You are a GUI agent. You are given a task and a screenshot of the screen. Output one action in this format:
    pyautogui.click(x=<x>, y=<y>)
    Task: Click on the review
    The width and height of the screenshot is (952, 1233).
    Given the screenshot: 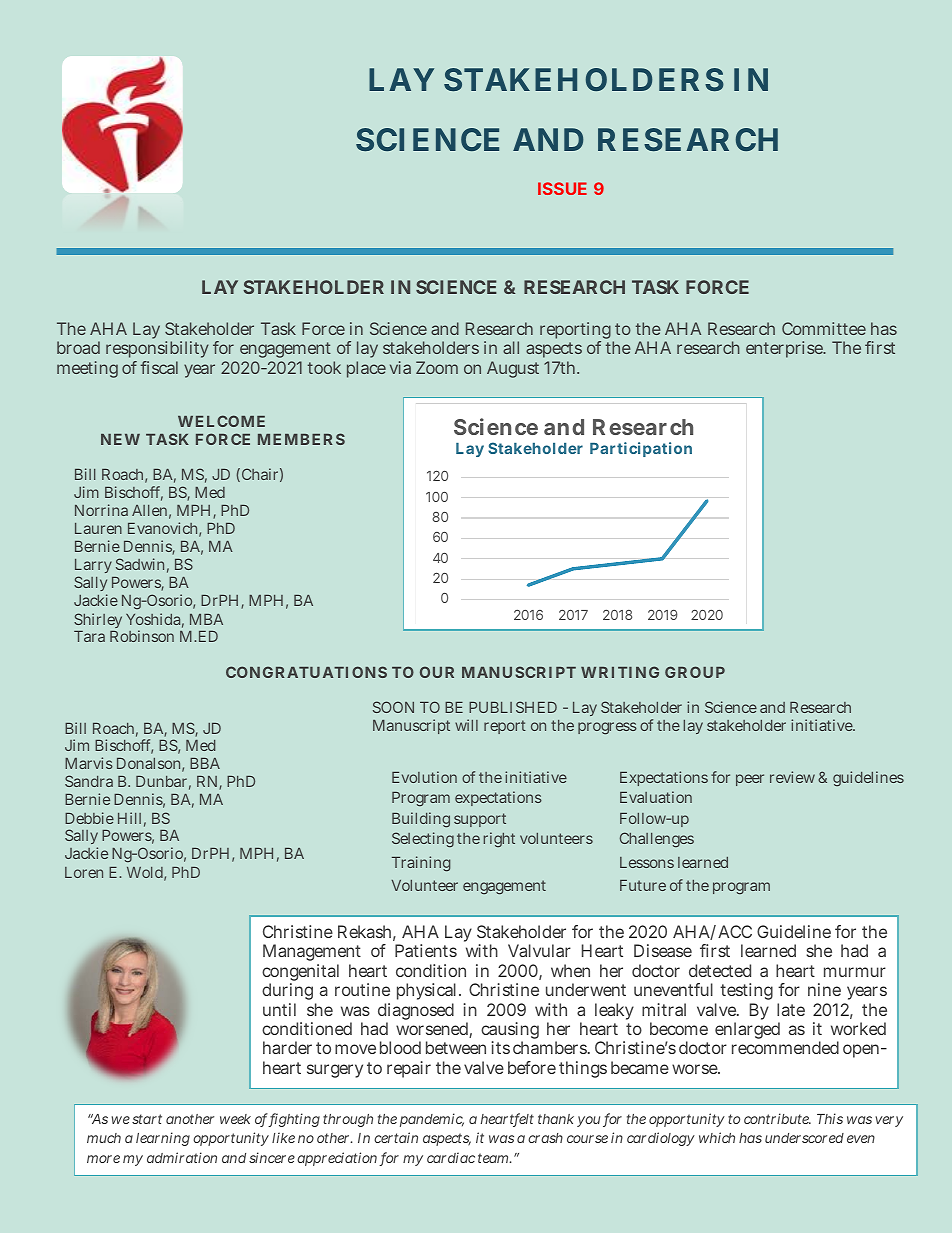 What is the action you would take?
    pyautogui.click(x=792, y=777)
